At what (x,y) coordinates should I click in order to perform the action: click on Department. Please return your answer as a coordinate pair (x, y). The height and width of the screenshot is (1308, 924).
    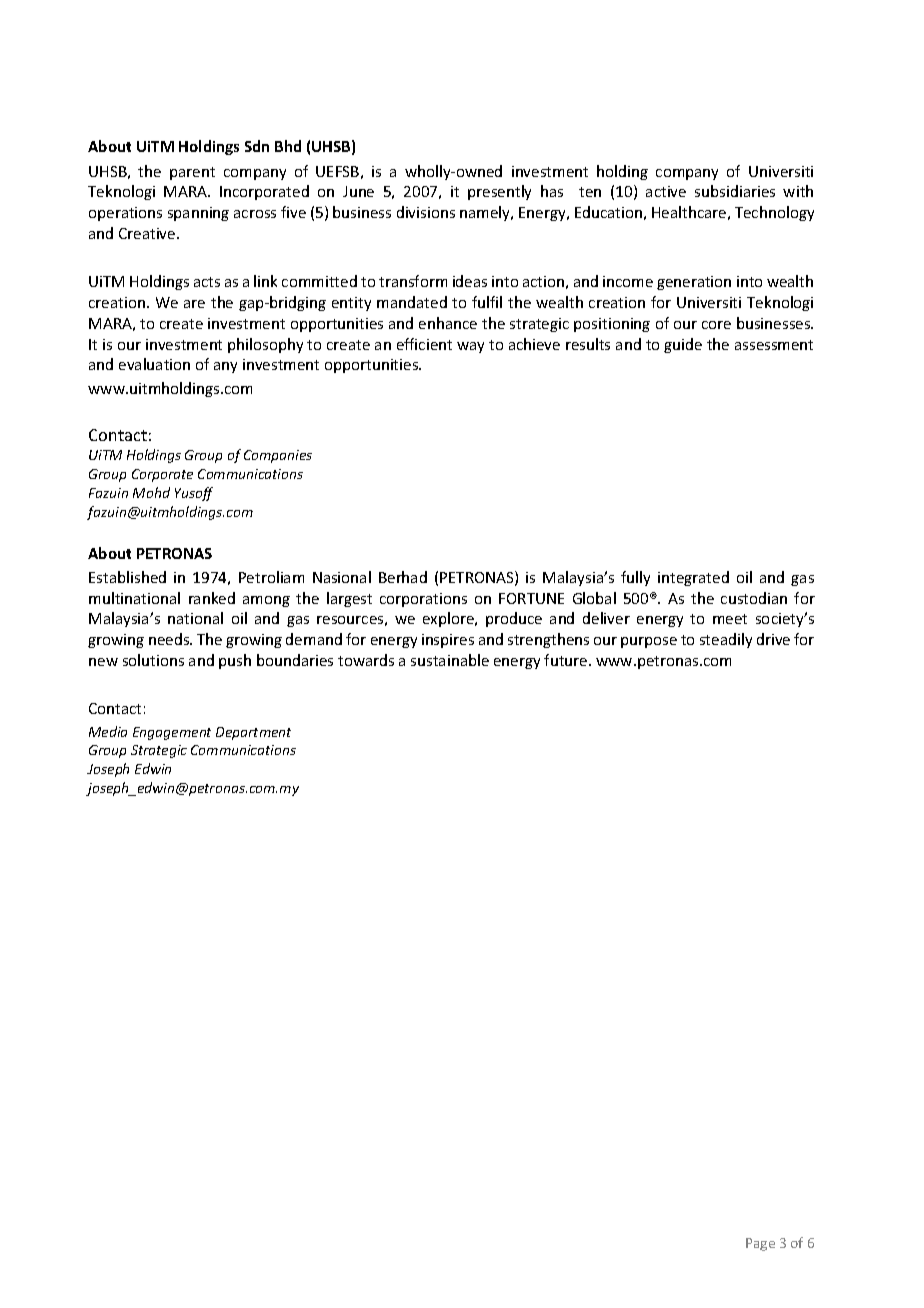
    Looking at the image, I should click on (253, 733).
